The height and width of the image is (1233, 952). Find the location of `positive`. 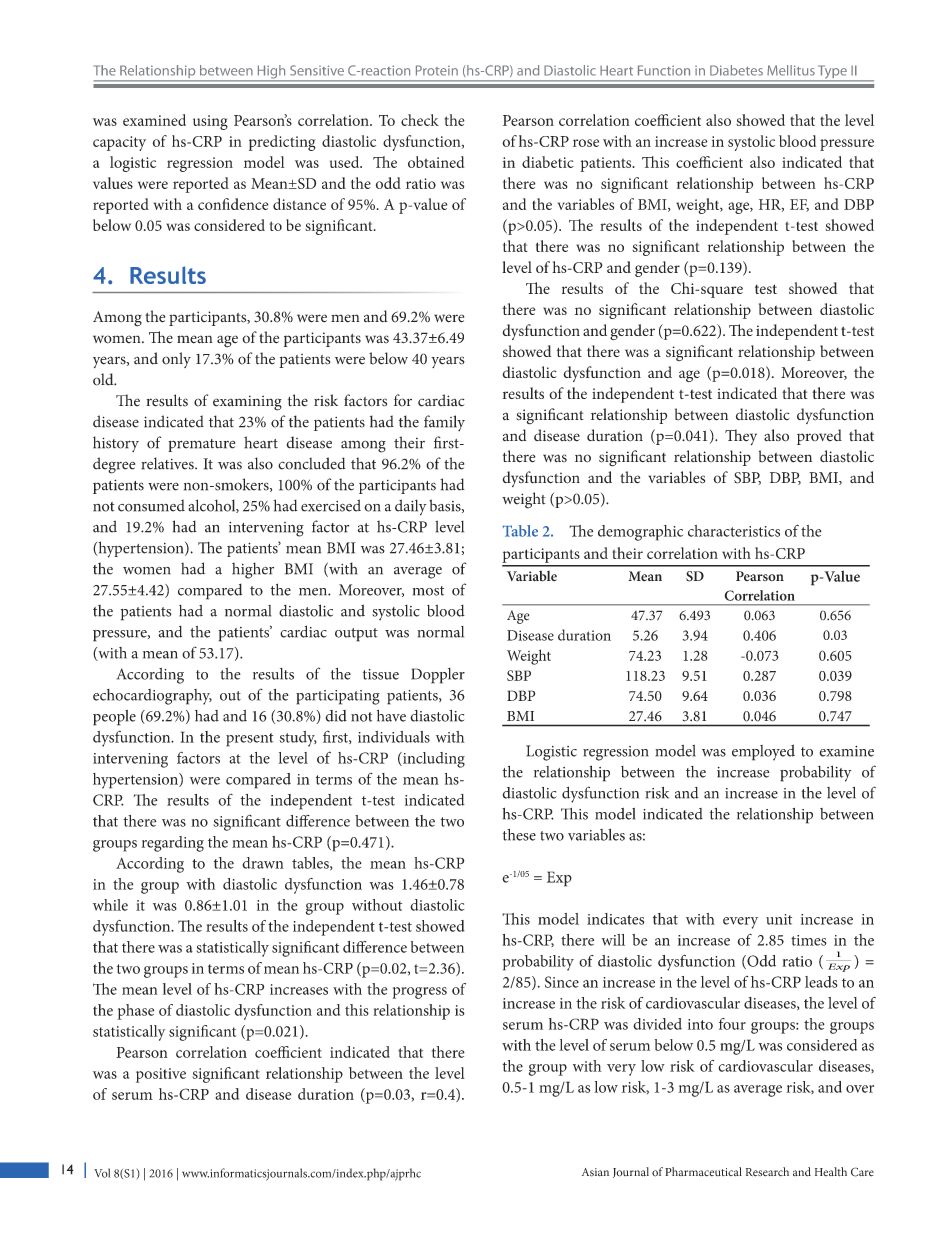

positive is located at coordinates (161, 1075).
